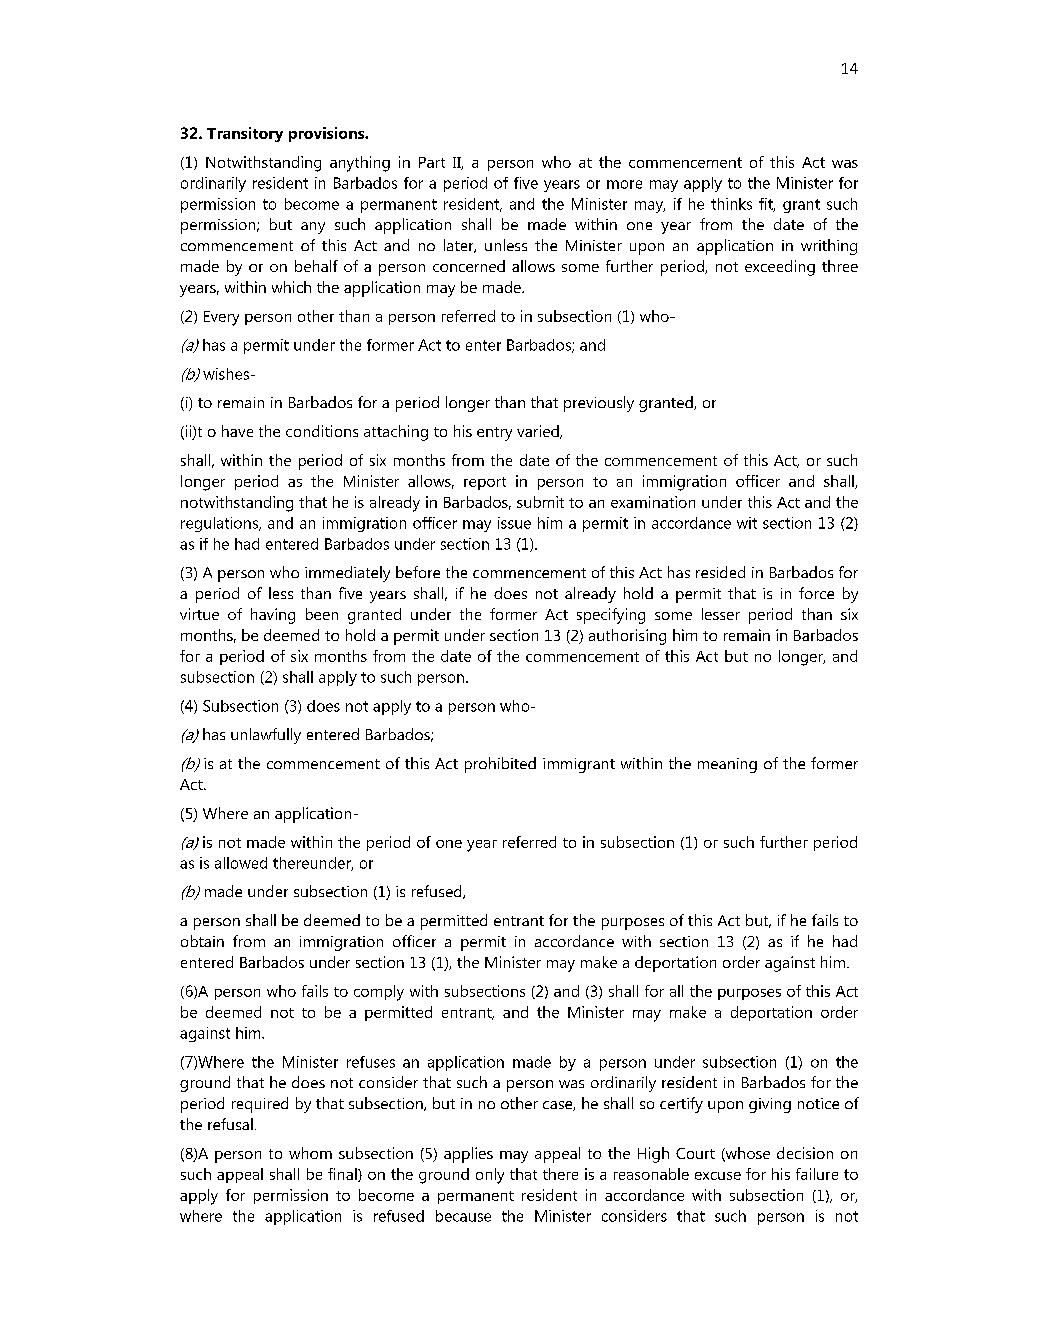 The height and width of the screenshot is (1343, 1038). Describe the element at coordinates (653, 502) in the screenshot. I see `examination` at that location.
